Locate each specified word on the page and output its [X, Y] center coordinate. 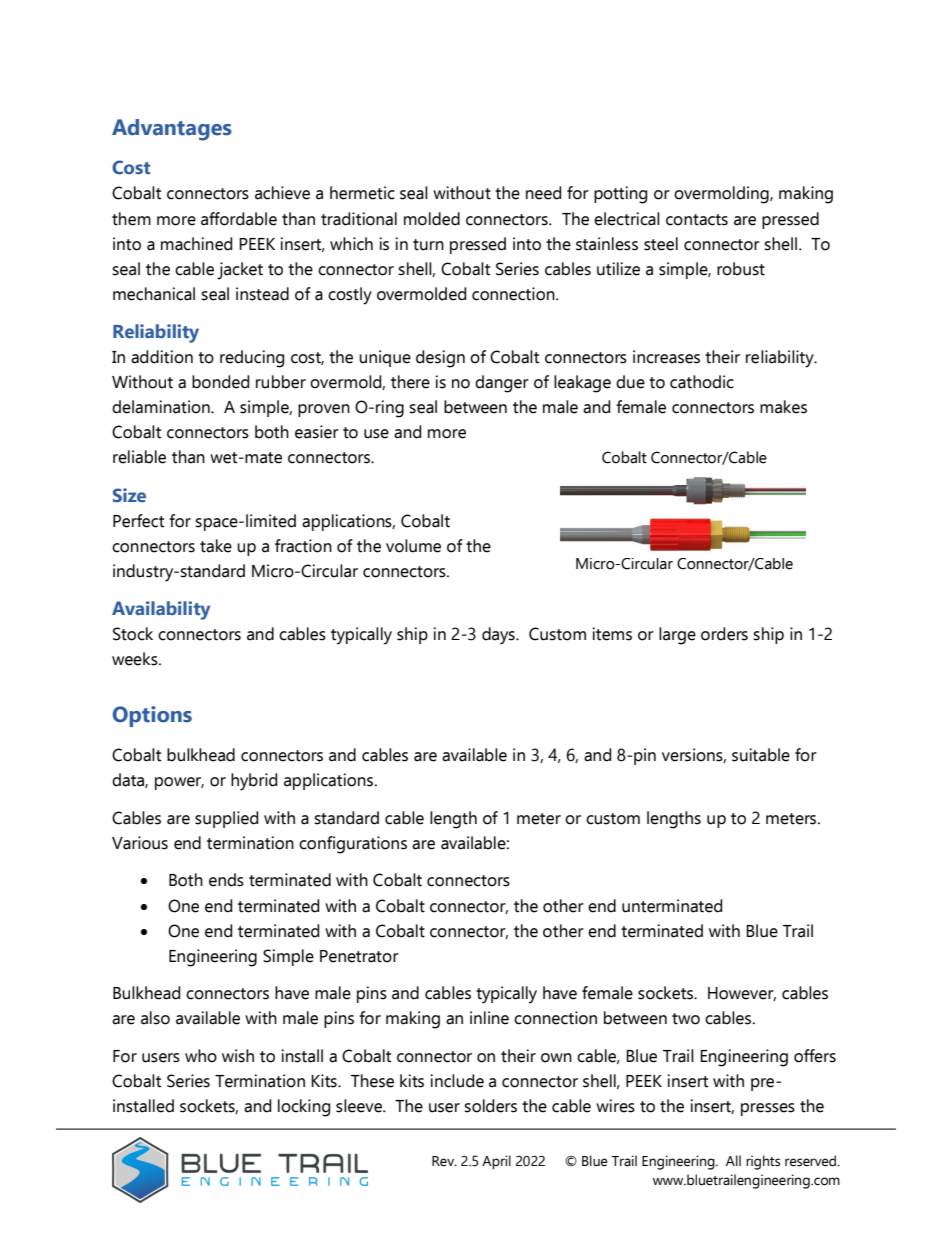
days [499, 636]
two [686, 1019]
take [216, 546]
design [440, 359]
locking [304, 1108]
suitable [761, 755]
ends [226, 880]
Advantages [172, 130]
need [543, 193]
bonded [220, 382]
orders [724, 634]
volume [413, 546]
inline [489, 1018]
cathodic [702, 382]
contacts [697, 220]
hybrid [254, 782]
